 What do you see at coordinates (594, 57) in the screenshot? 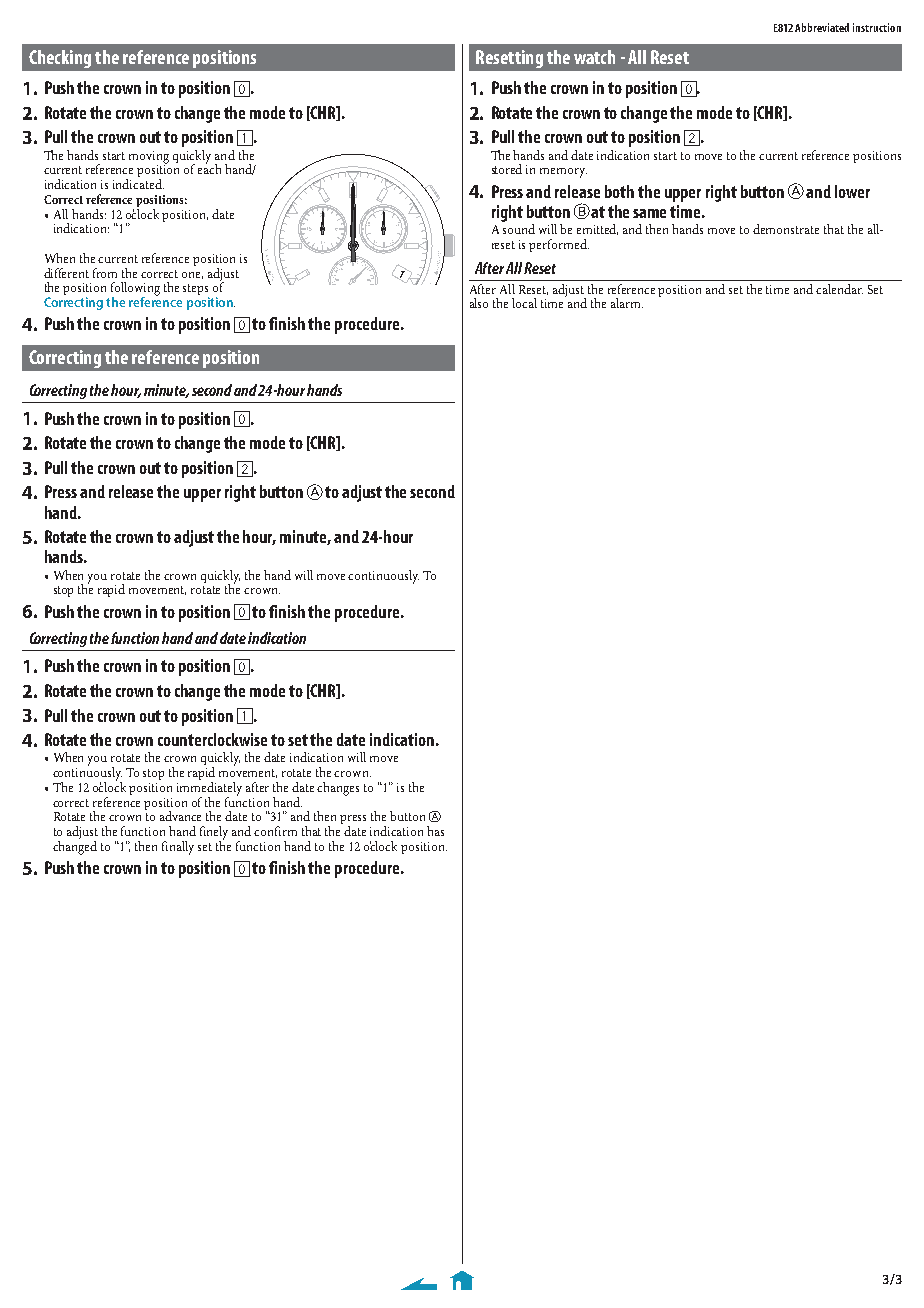
I see `watch` at bounding box center [594, 57].
